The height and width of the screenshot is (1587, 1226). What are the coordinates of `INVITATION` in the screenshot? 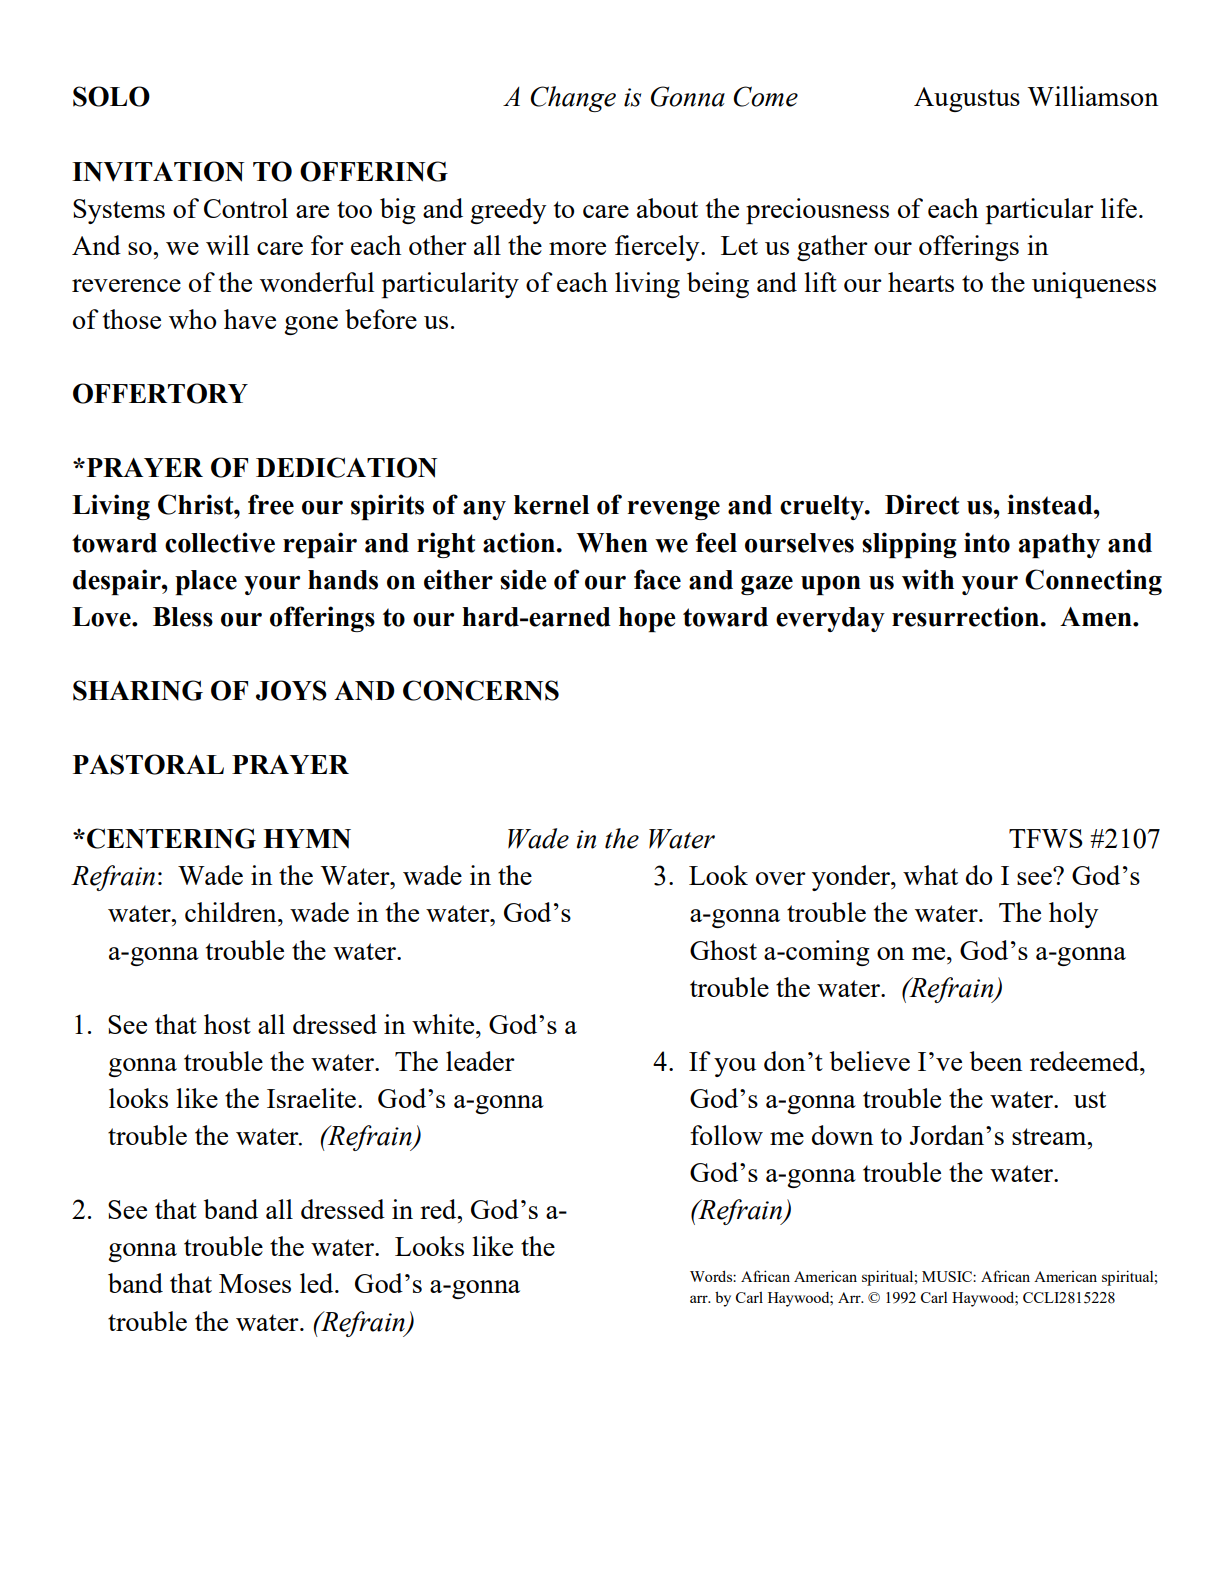 It's located at (158, 171).
